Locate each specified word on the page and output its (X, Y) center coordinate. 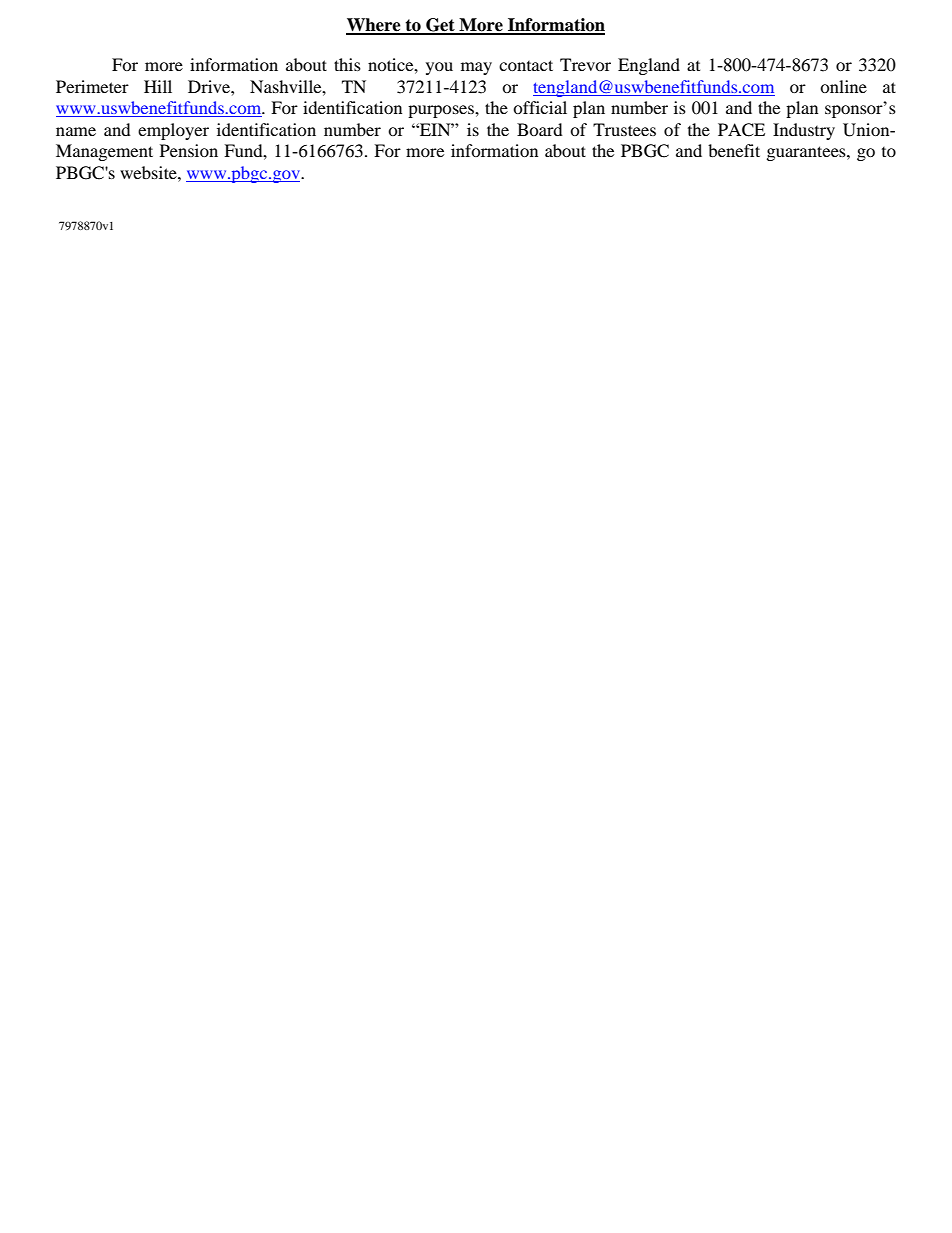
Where (374, 26)
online (843, 86)
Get (440, 26)
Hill (158, 86)
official (540, 107)
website (149, 172)
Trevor (585, 64)
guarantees (807, 153)
